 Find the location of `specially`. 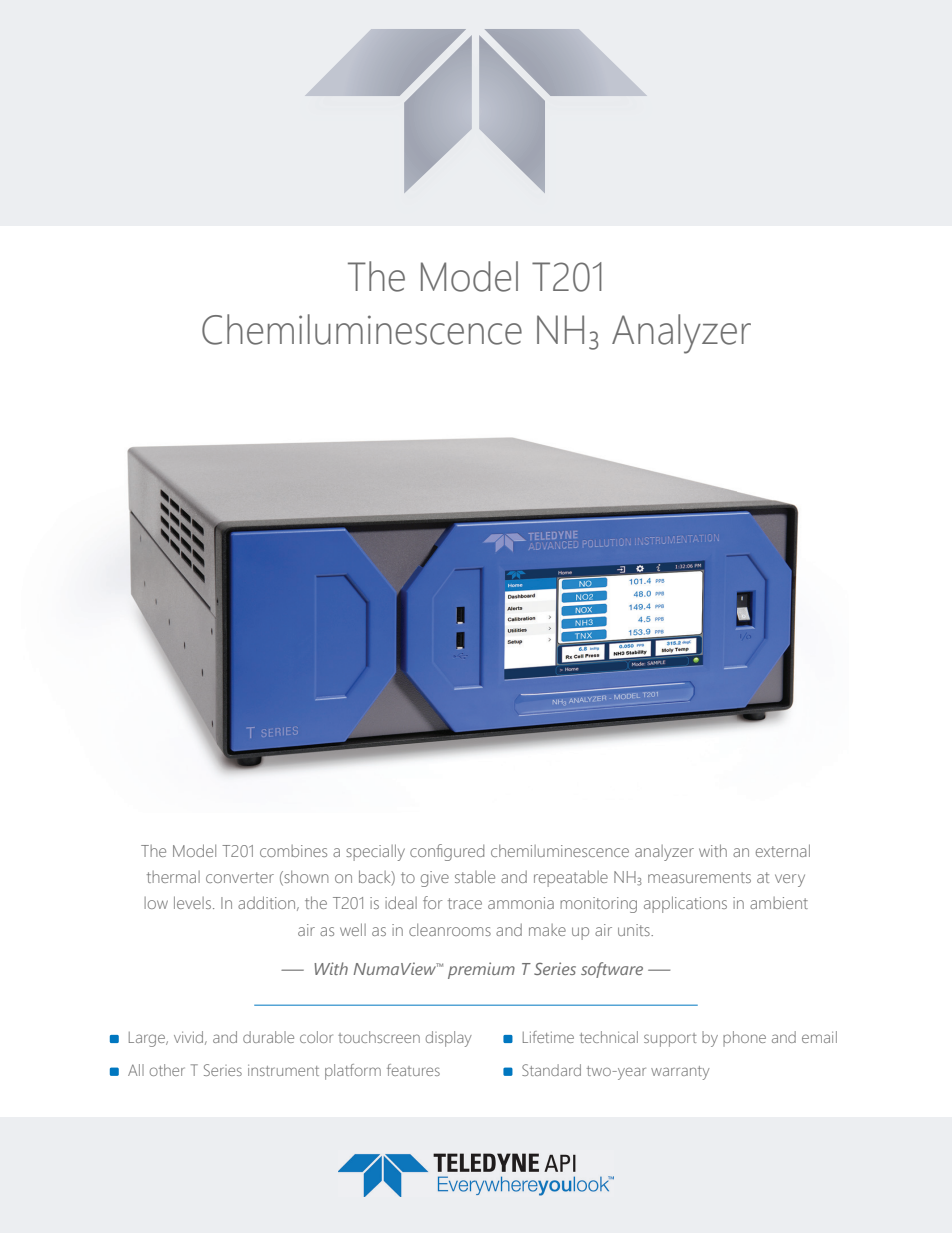

specially is located at coordinates (375, 852).
